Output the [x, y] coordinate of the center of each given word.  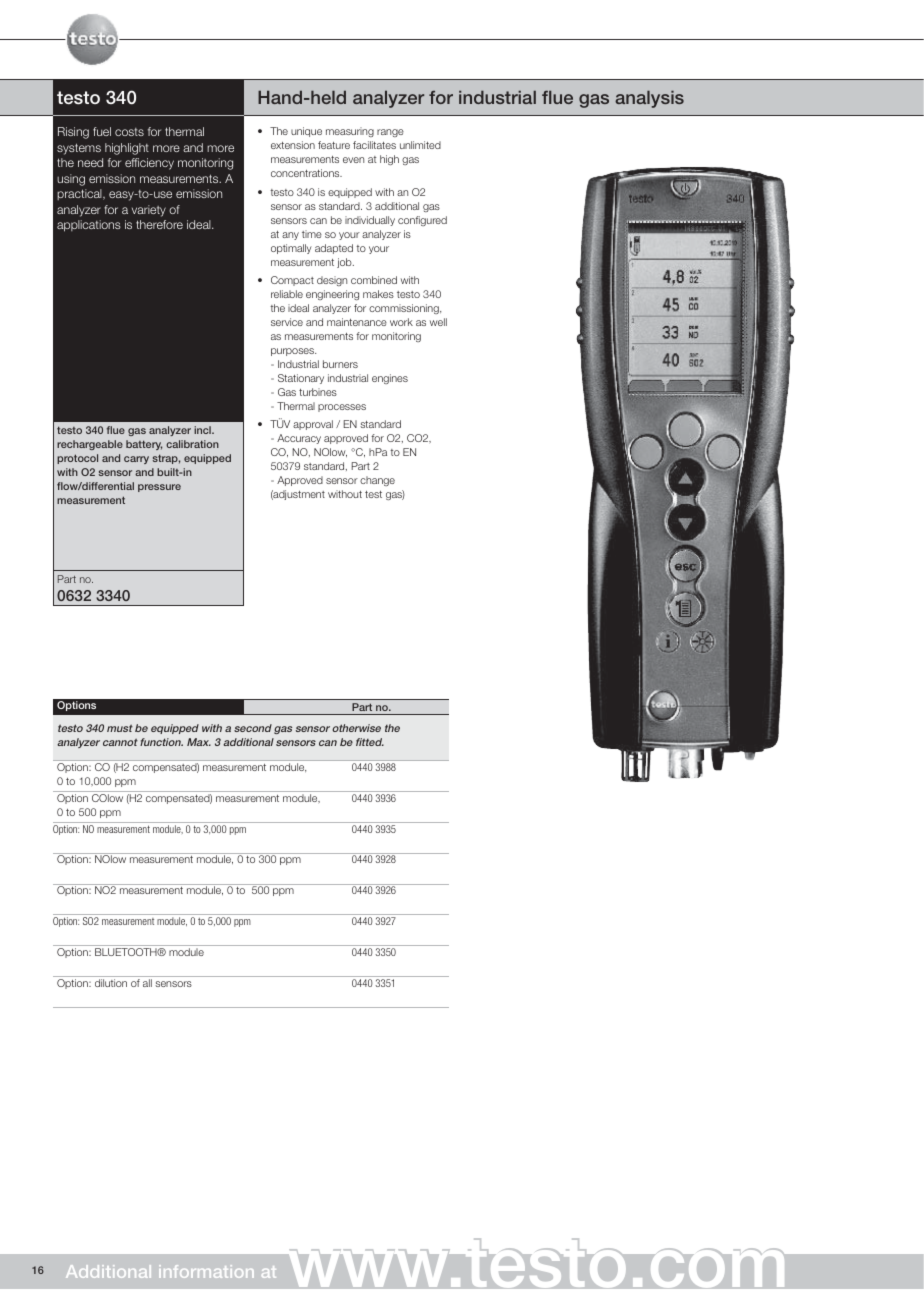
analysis [649, 99]
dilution [111, 983]
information [206, 1271]
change [377, 481]
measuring [350, 132]
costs [129, 132]
